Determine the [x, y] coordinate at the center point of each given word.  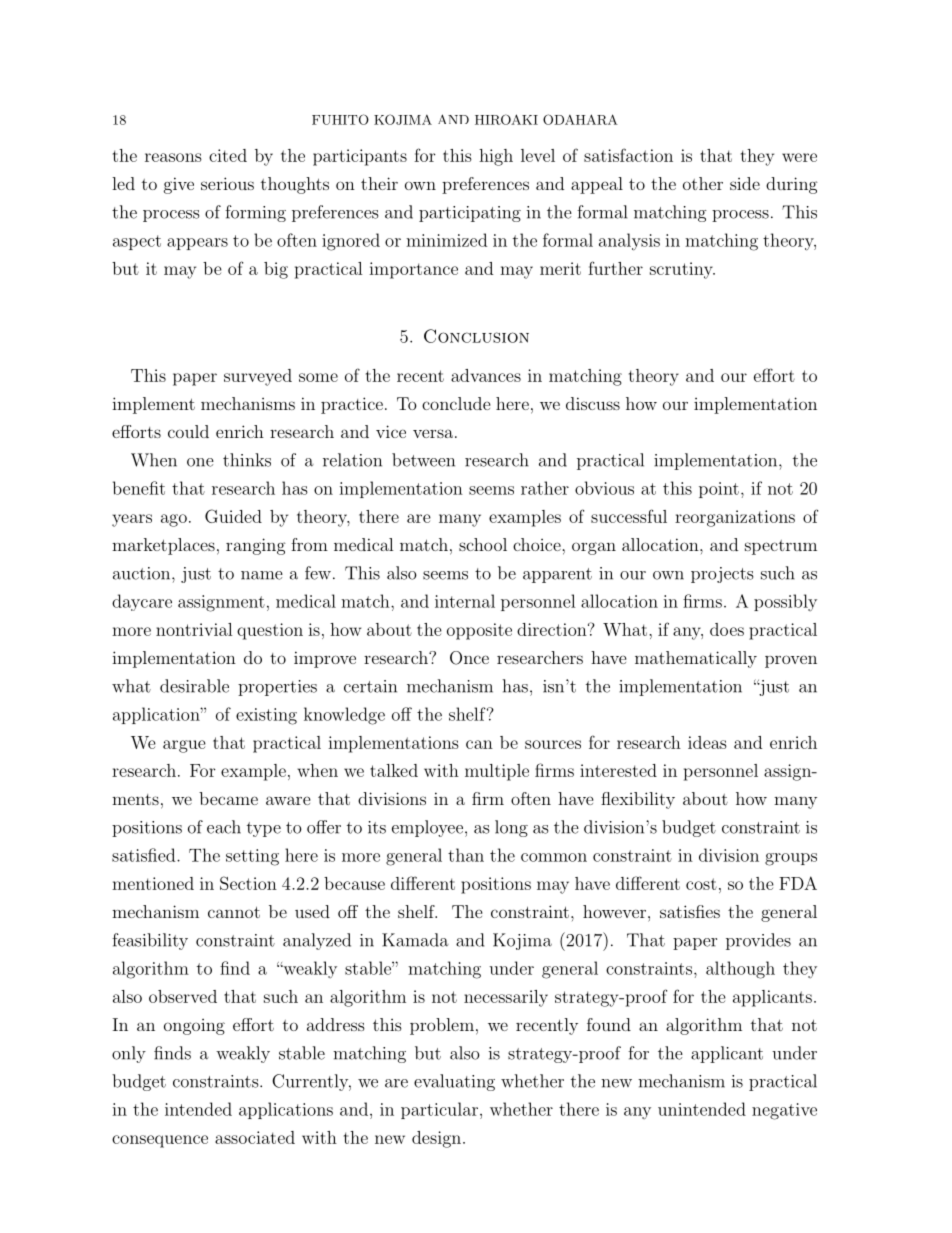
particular [439, 1110]
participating [470, 214]
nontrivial [194, 629]
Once [469, 658]
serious [227, 183]
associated [255, 1137]
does [727, 629]
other [703, 183]
